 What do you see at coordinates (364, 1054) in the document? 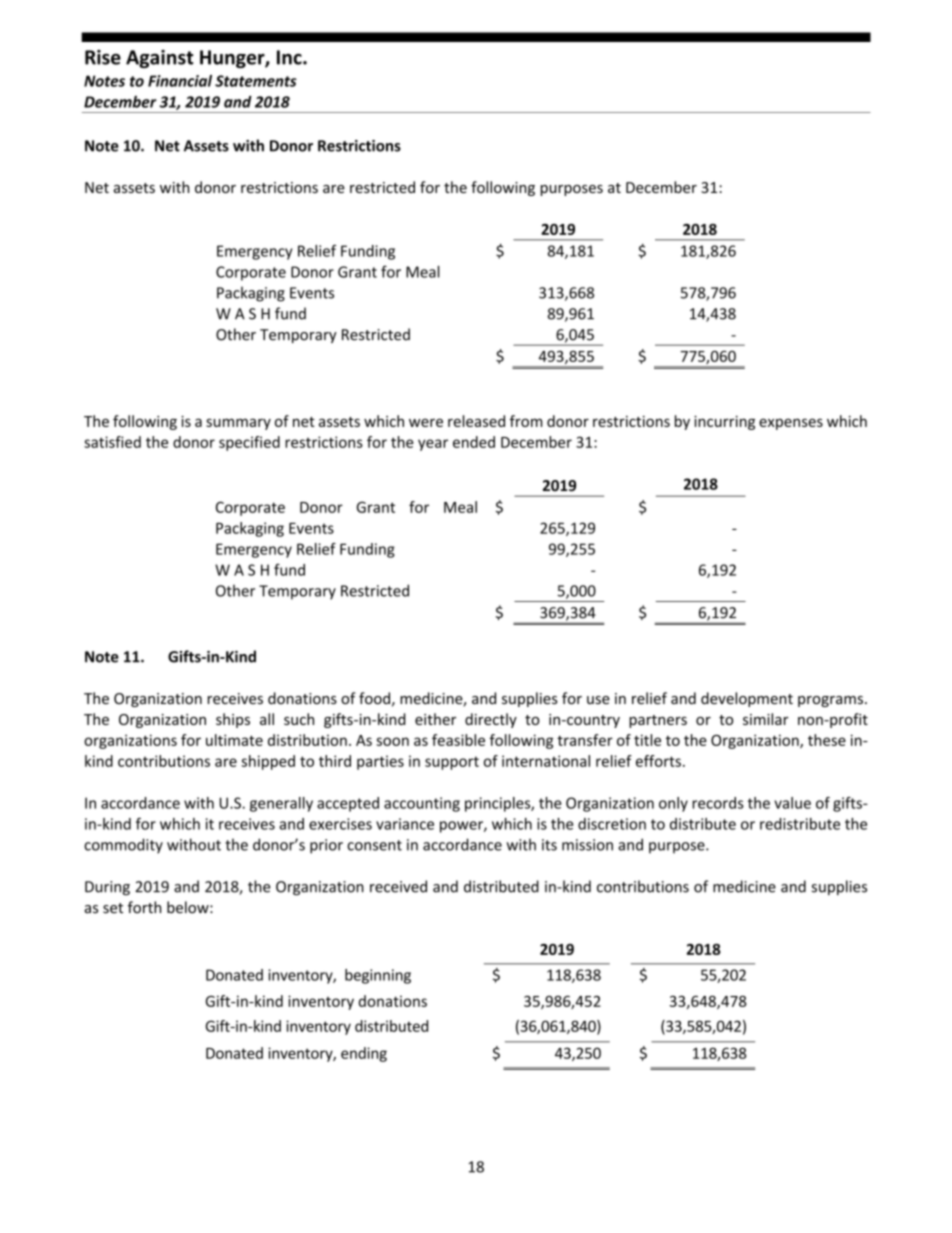
I see `ending` at bounding box center [364, 1054].
